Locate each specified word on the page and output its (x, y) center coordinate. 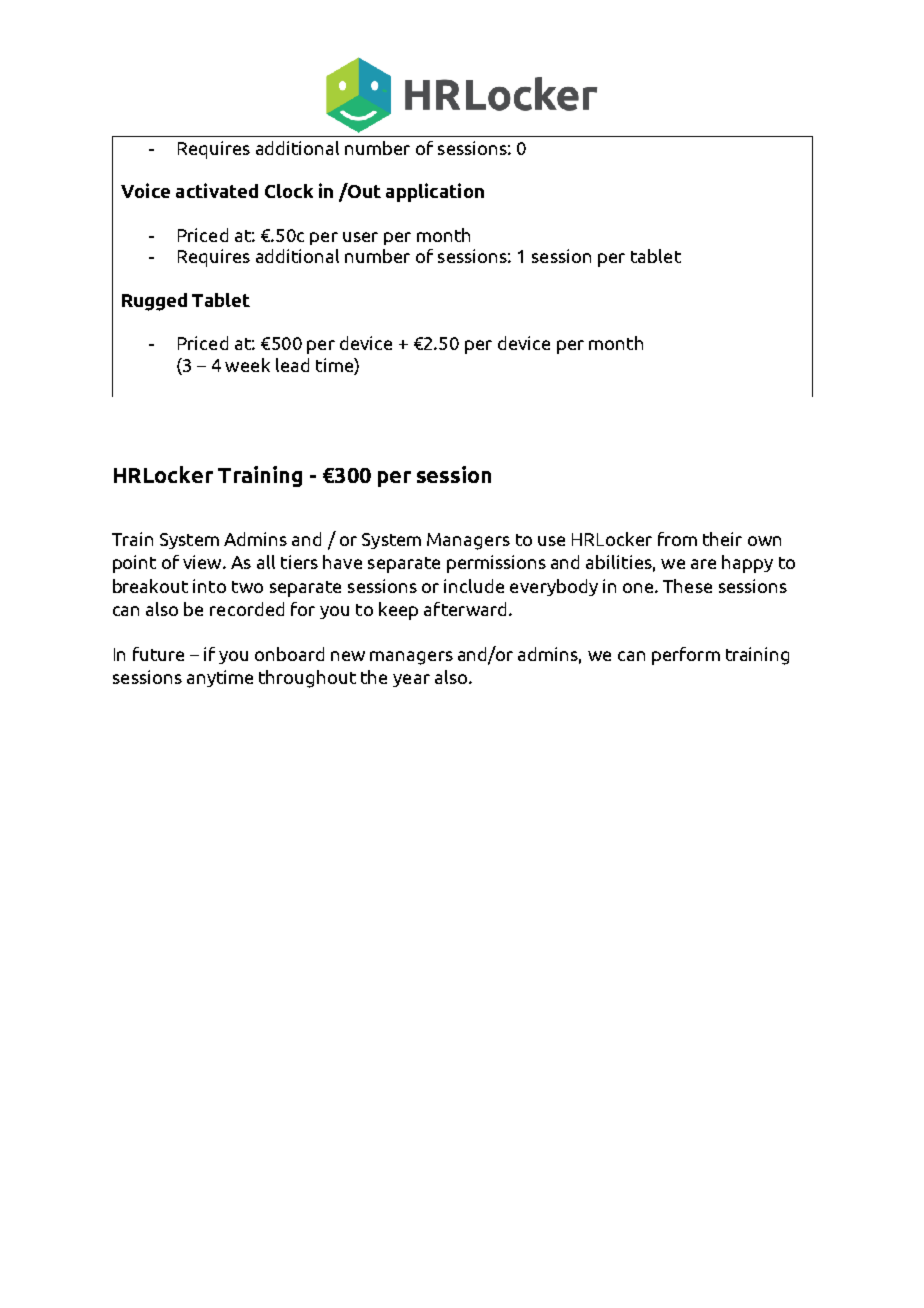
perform (686, 656)
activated (217, 190)
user (360, 237)
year (411, 680)
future (158, 654)
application (435, 192)
